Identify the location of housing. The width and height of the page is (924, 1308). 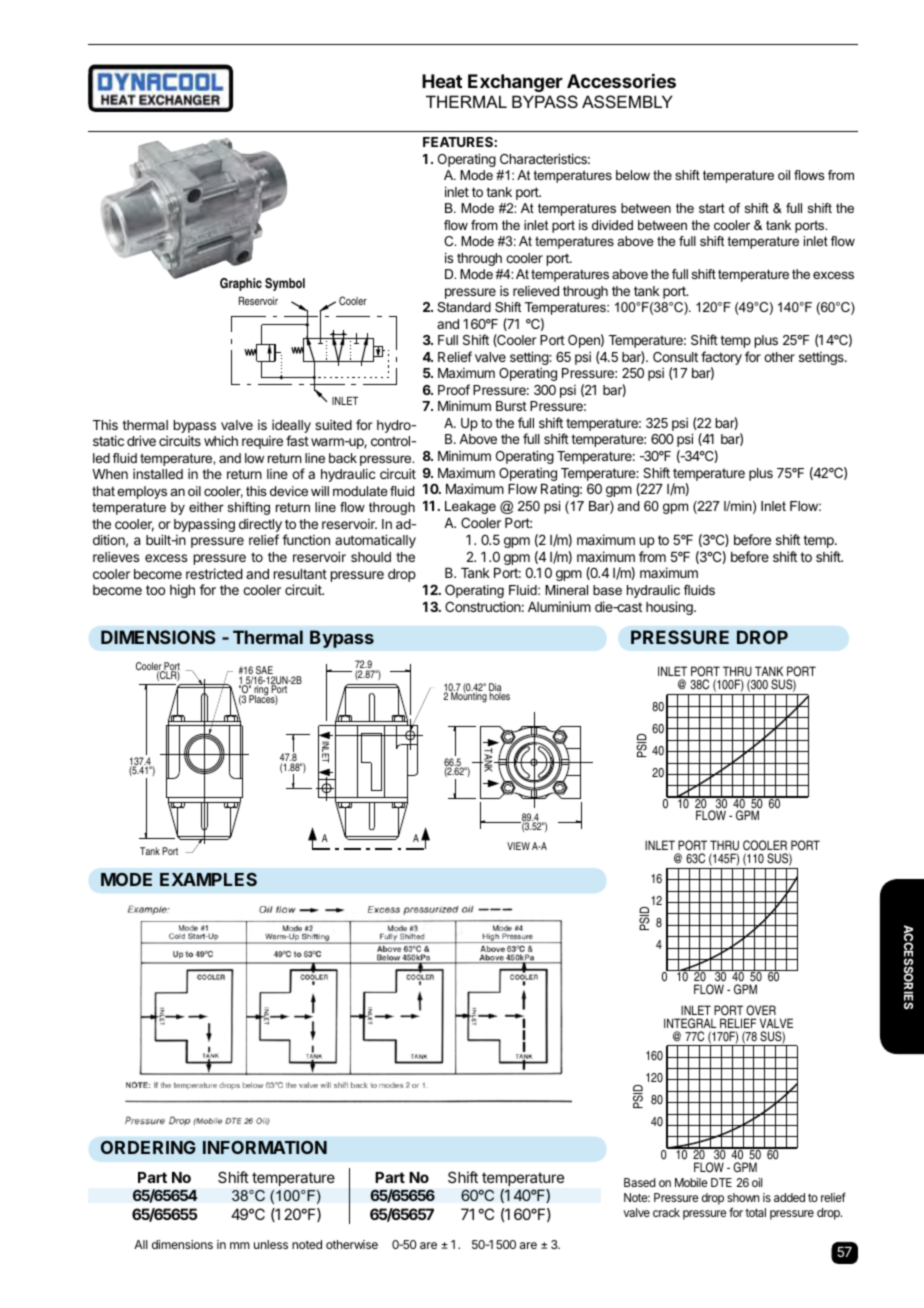
(670, 608).
